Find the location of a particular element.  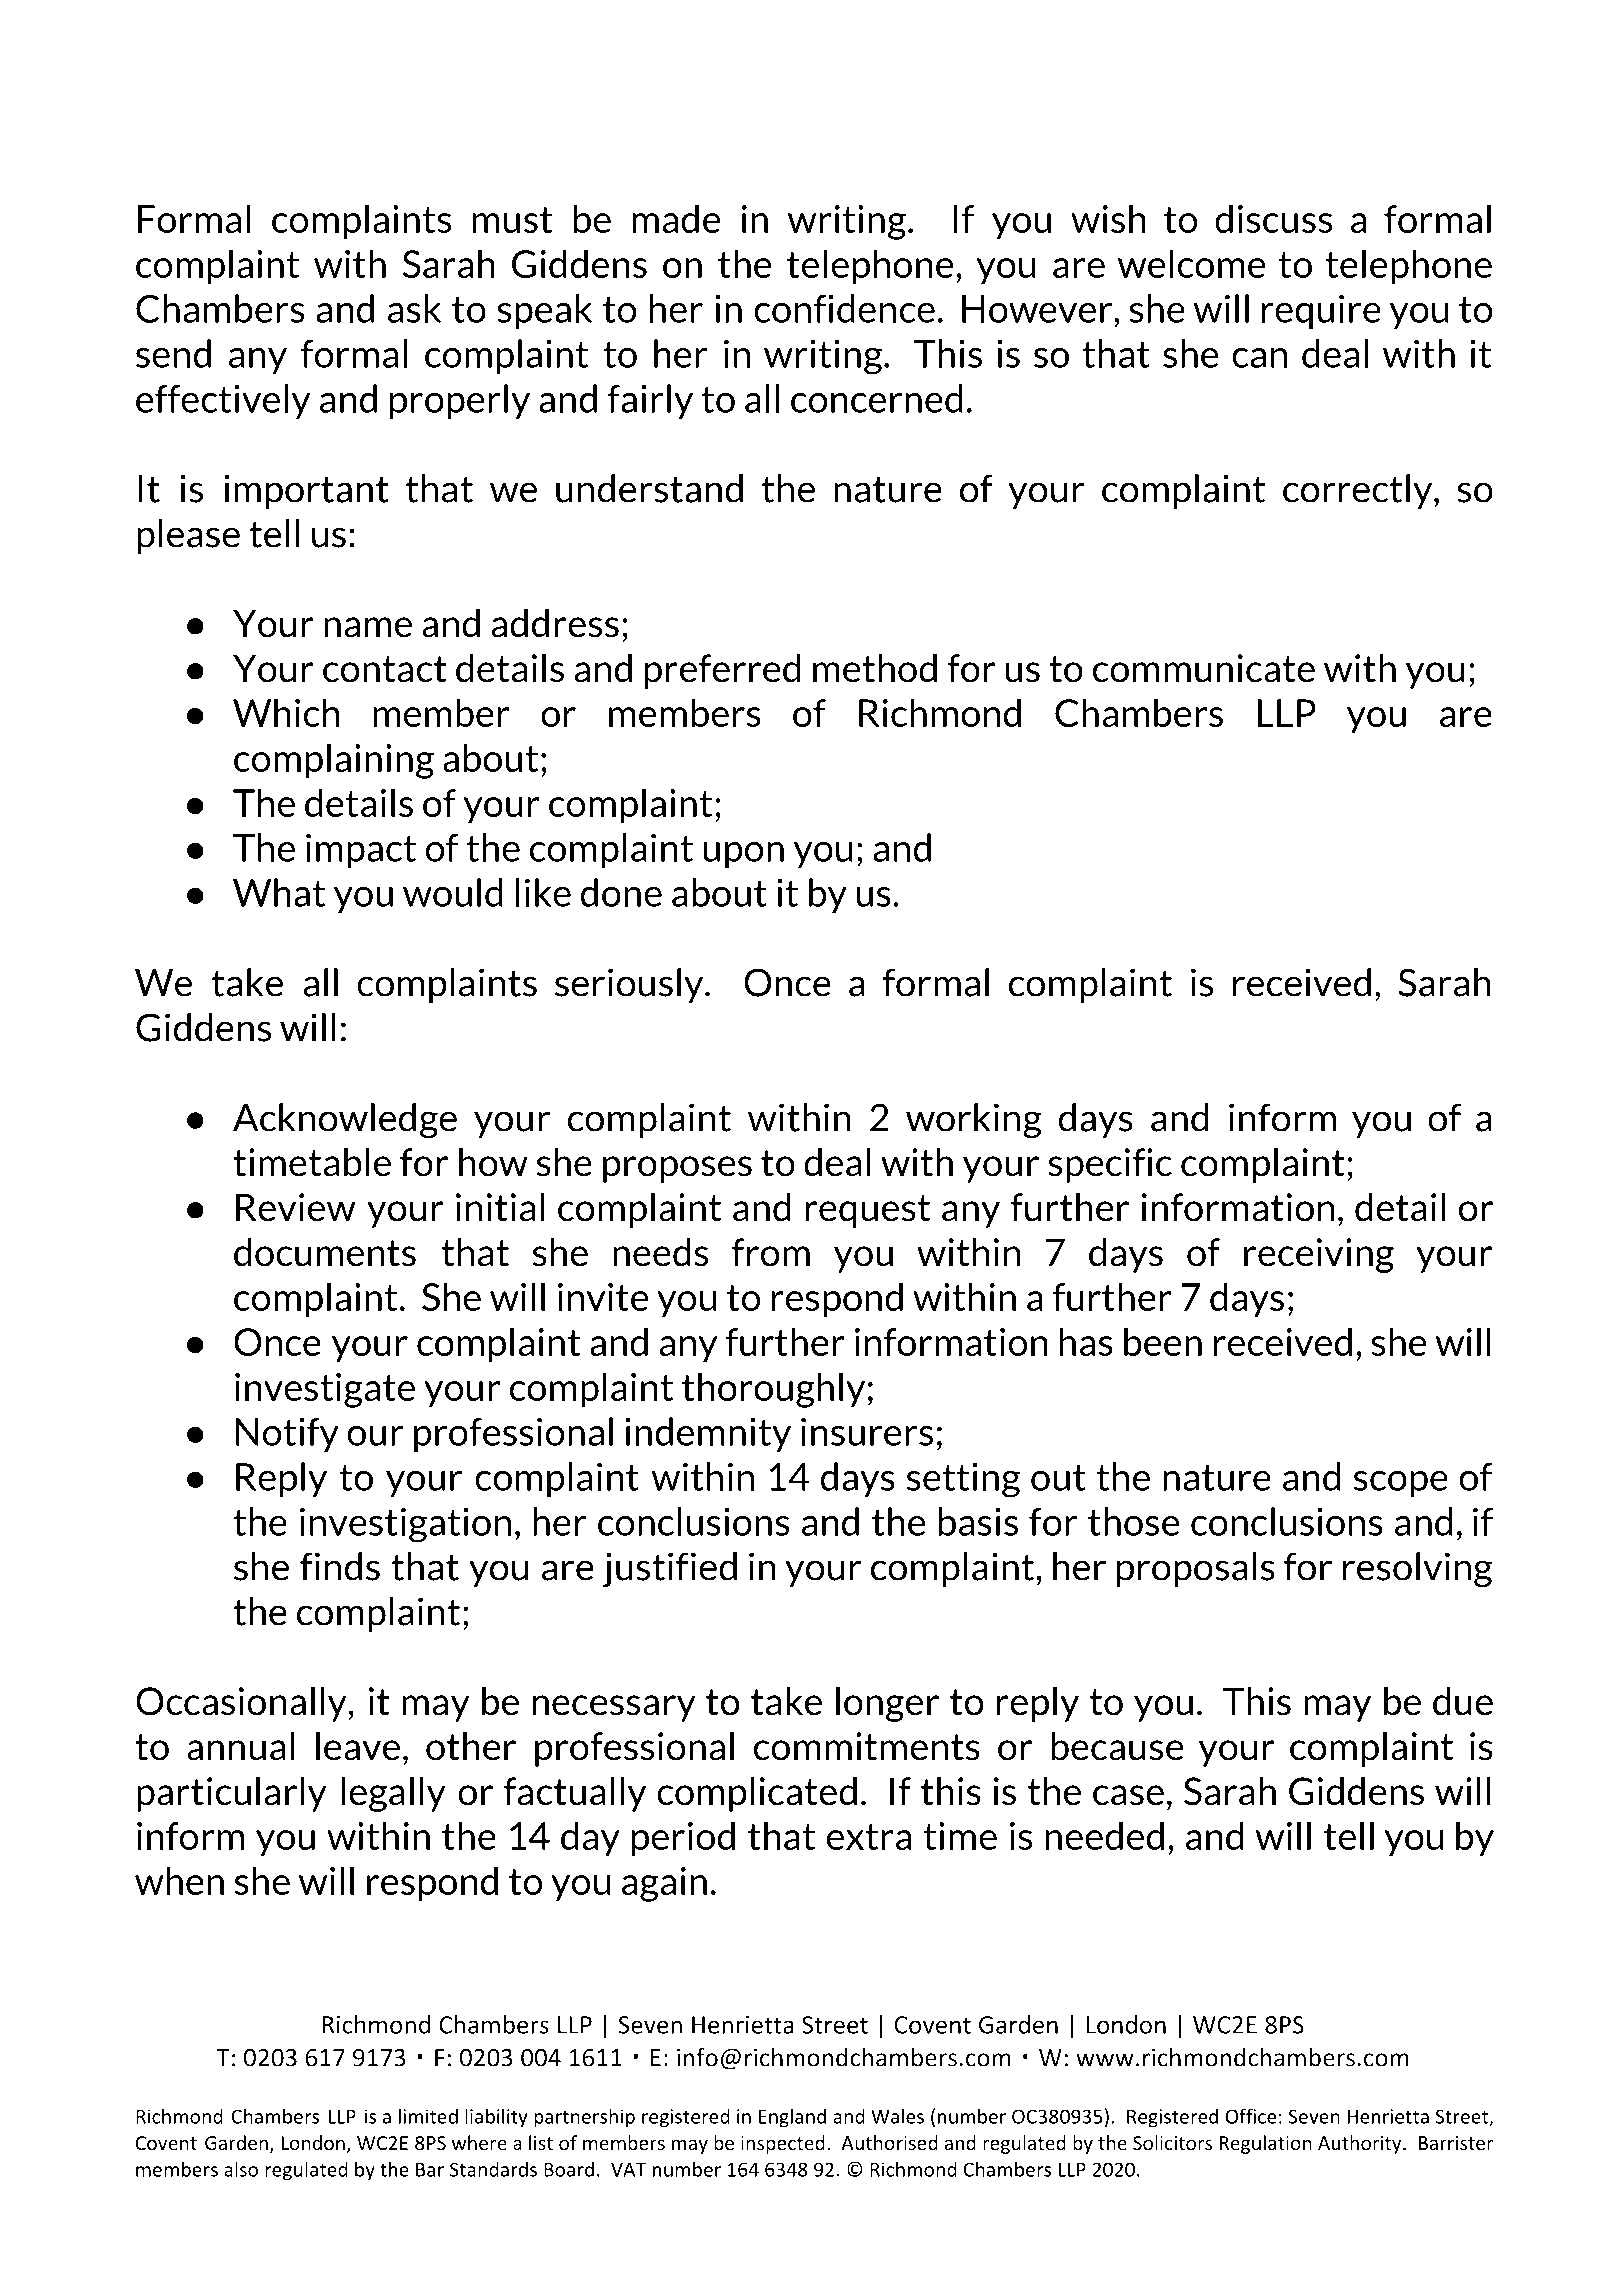

ask is located at coordinates (414, 308).
